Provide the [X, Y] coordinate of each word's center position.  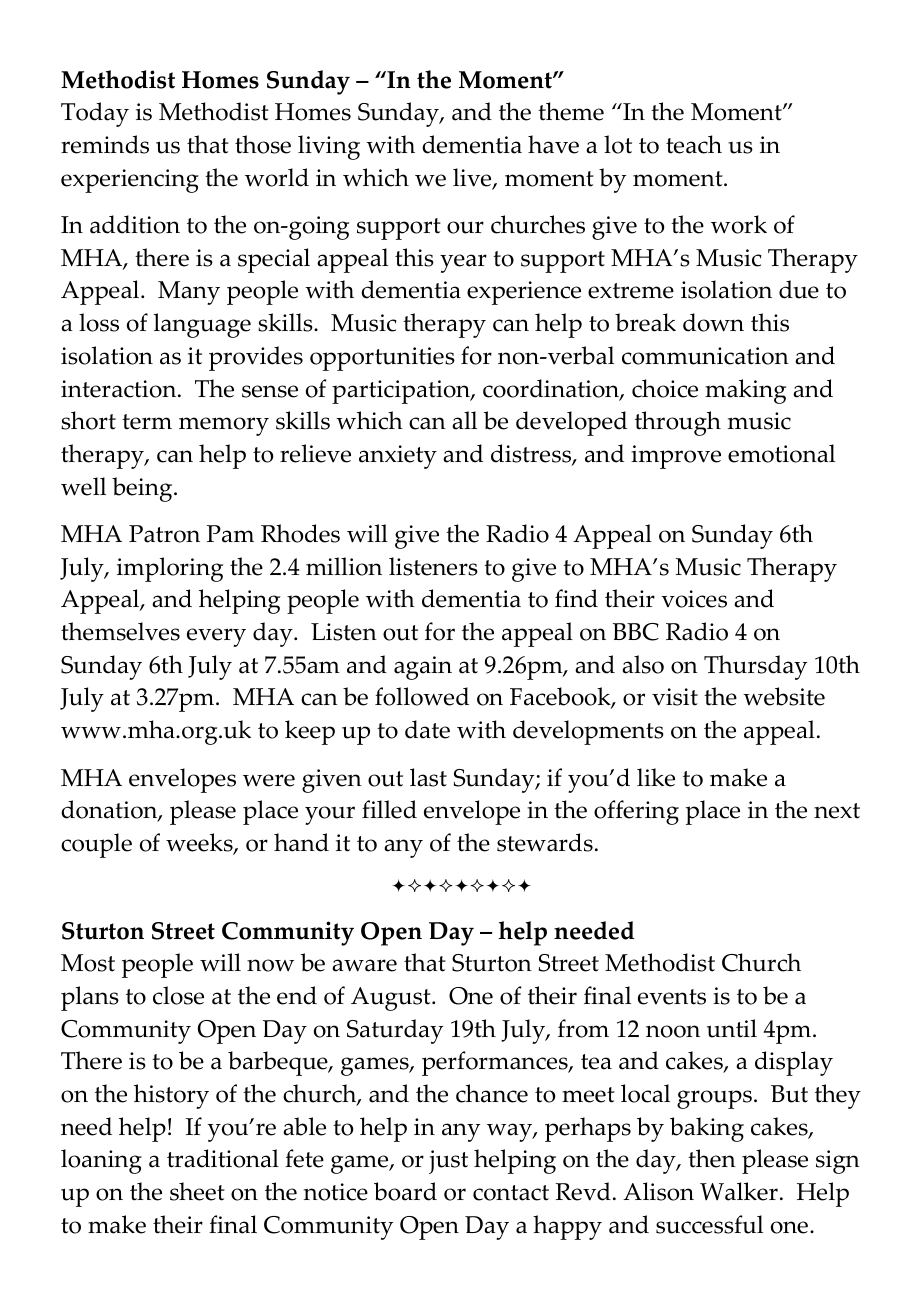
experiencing [130, 181]
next [837, 811]
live [473, 178]
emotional [781, 453]
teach [694, 144]
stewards [545, 842]
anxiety [398, 457]
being [143, 489]
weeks [200, 844]
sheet [197, 1191]
